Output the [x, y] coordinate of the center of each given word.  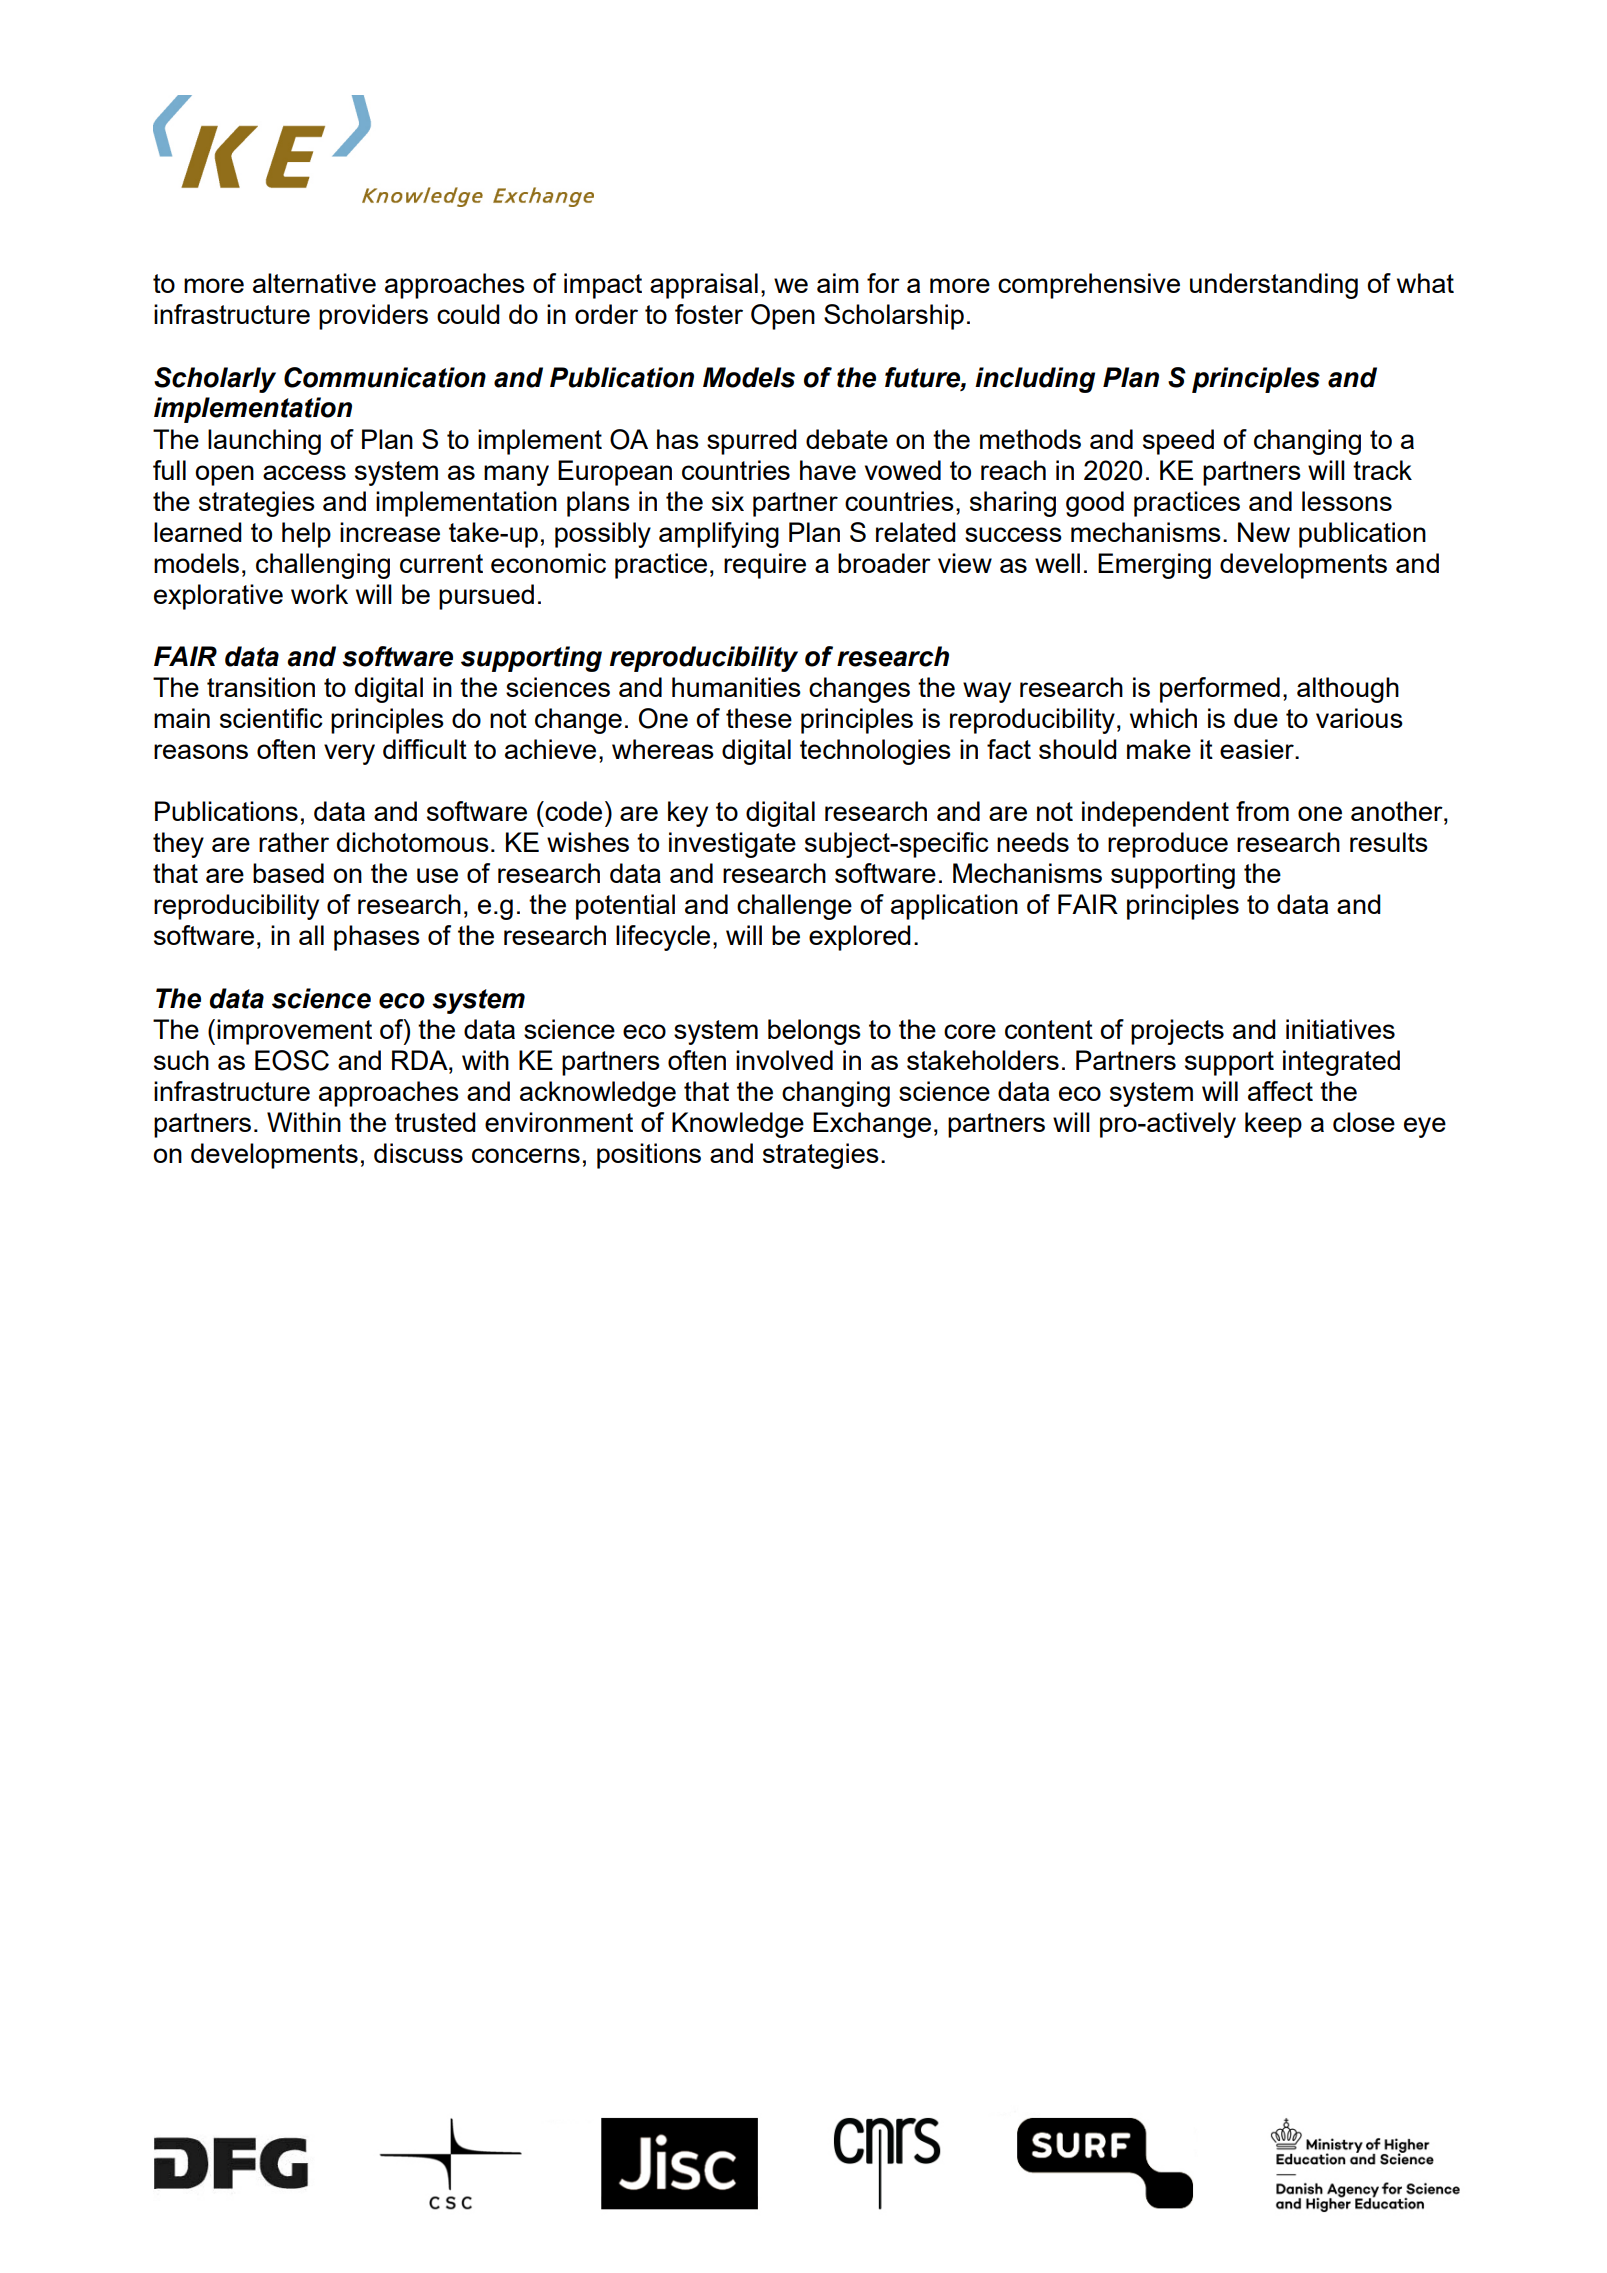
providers [373, 317]
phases [377, 938]
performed [1220, 690]
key [688, 814]
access [304, 472]
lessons [1347, 501]
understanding [1274, 286]
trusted [435, 1122]
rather [294, 842]
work [319, 594]
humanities [736, 687]
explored [860, 938]
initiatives [1340, 1029]
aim [838, 283]
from [1262, 811]
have [828, 470]
